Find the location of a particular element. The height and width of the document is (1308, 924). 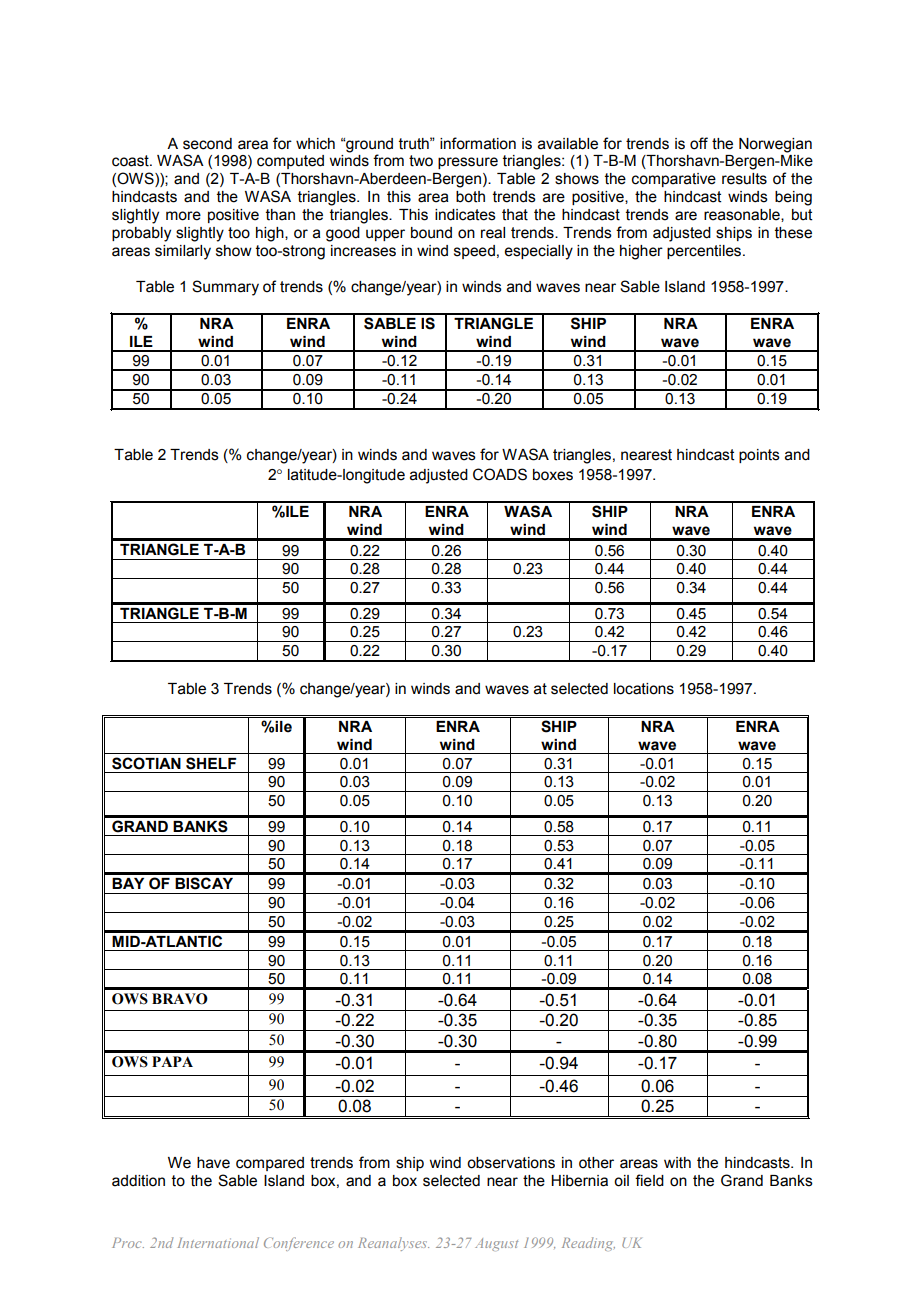

Summary is located at coordinates (225, 288).
